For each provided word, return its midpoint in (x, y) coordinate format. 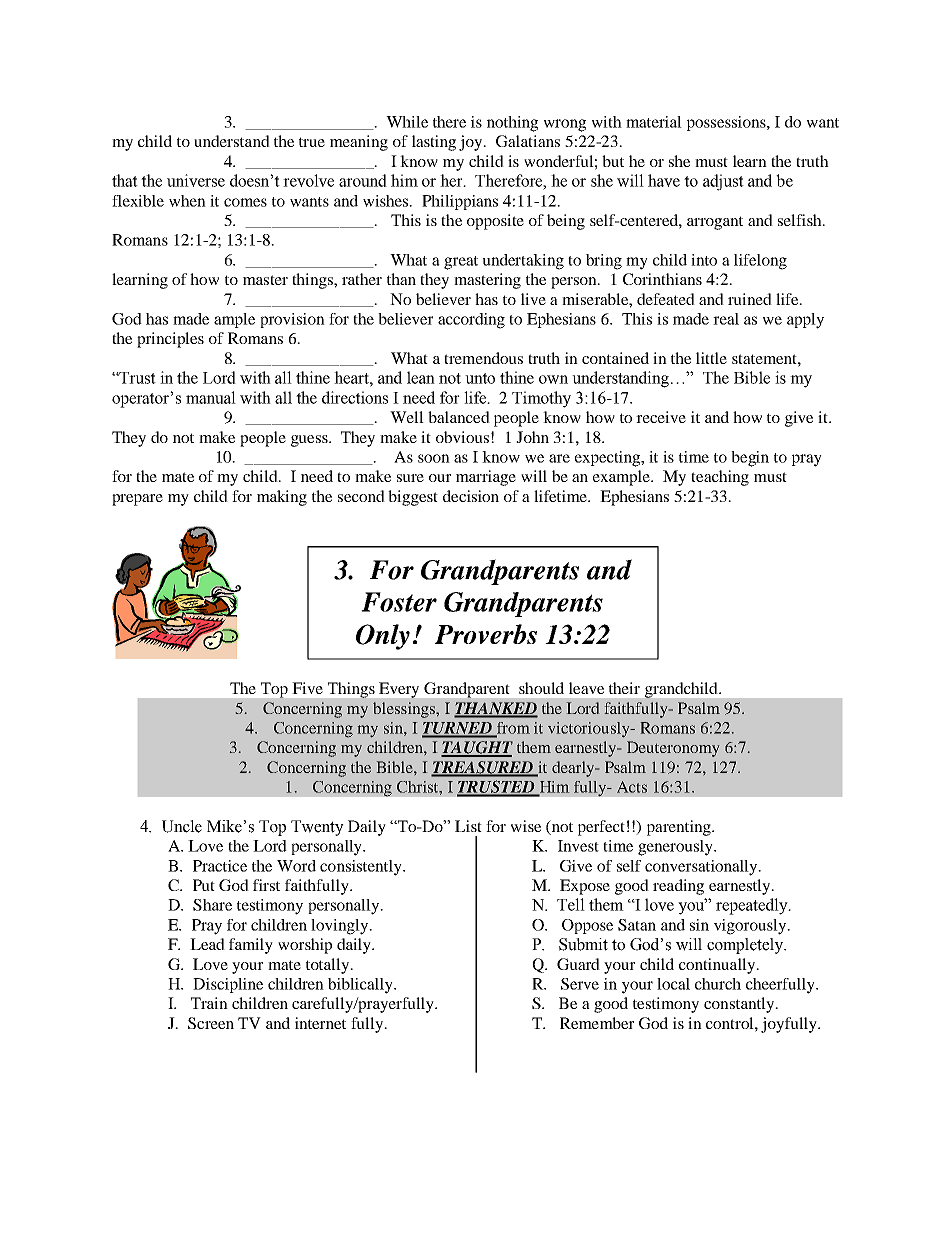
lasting (434, 143)
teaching (720, 478)
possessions (727, 123)
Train (209, 1003)
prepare (137, 500)
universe (196, 180)
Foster (399, 602)
